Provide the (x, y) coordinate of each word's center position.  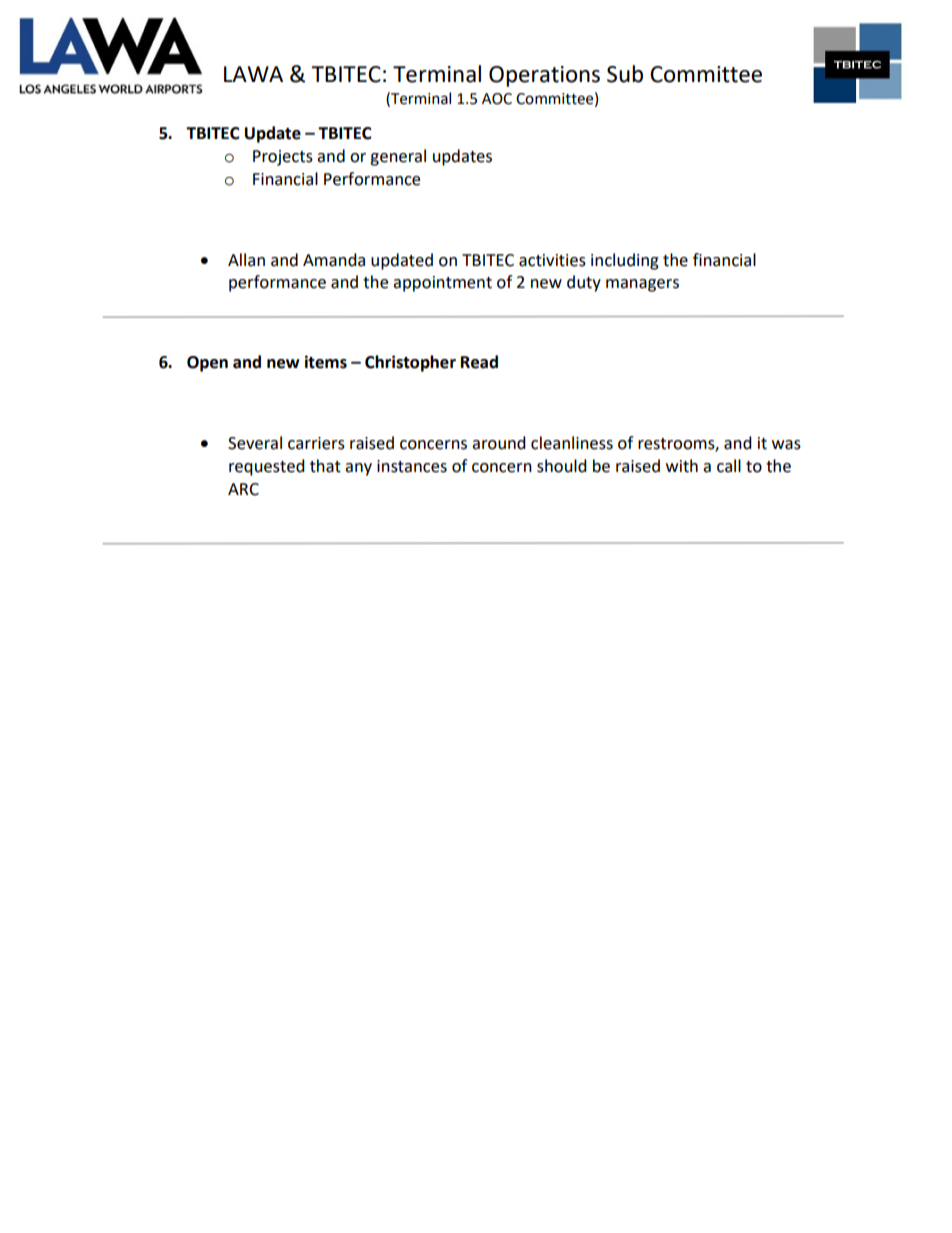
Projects (283, 158)
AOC (497, 99)
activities (552, 260)
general (398, 157)
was (786, 445)
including (625, 261)
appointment (442, 284)
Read (479, 362)
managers (642, 285)
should (562, 466)
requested (267, 467)
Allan (246, 260)
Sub (625, 74)
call (729, 466)
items (326, 362)
